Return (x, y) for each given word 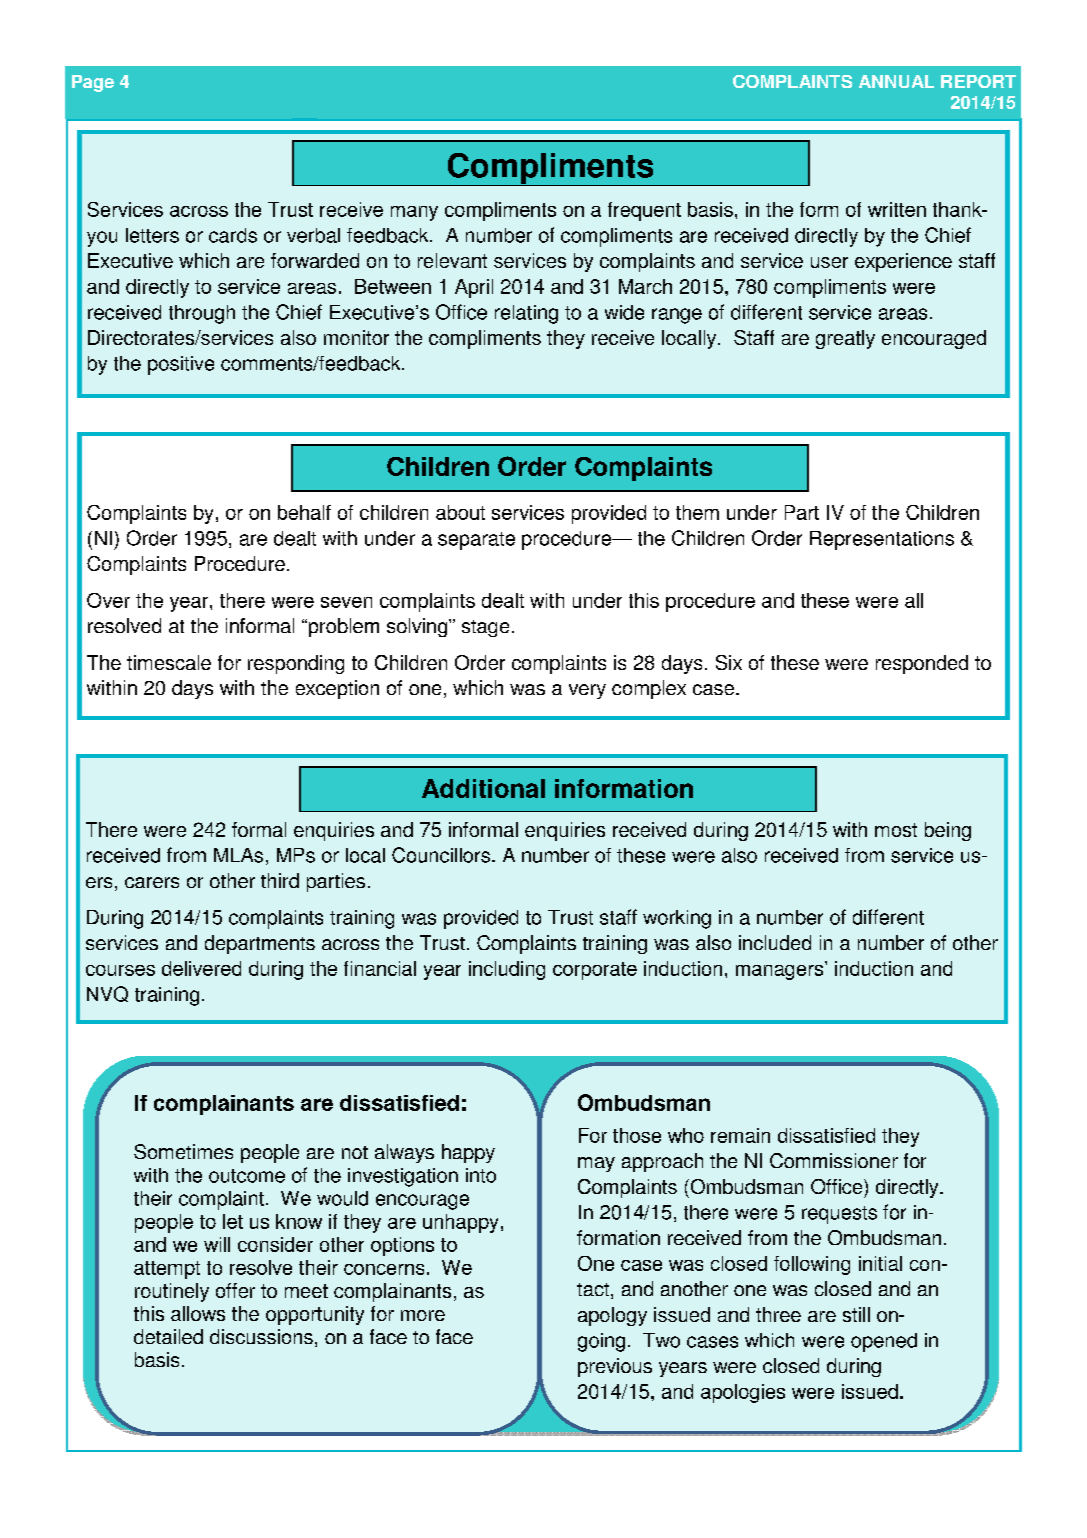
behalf (304, 512)
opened (884, 1342)
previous (615, 1367)
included (775, 942)
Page (93, 83)
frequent (644, 211)
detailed (168, 1336)
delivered (201, 968)
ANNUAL (896, 81)
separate (476, 541)
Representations (882, 540)
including (507, 970)
